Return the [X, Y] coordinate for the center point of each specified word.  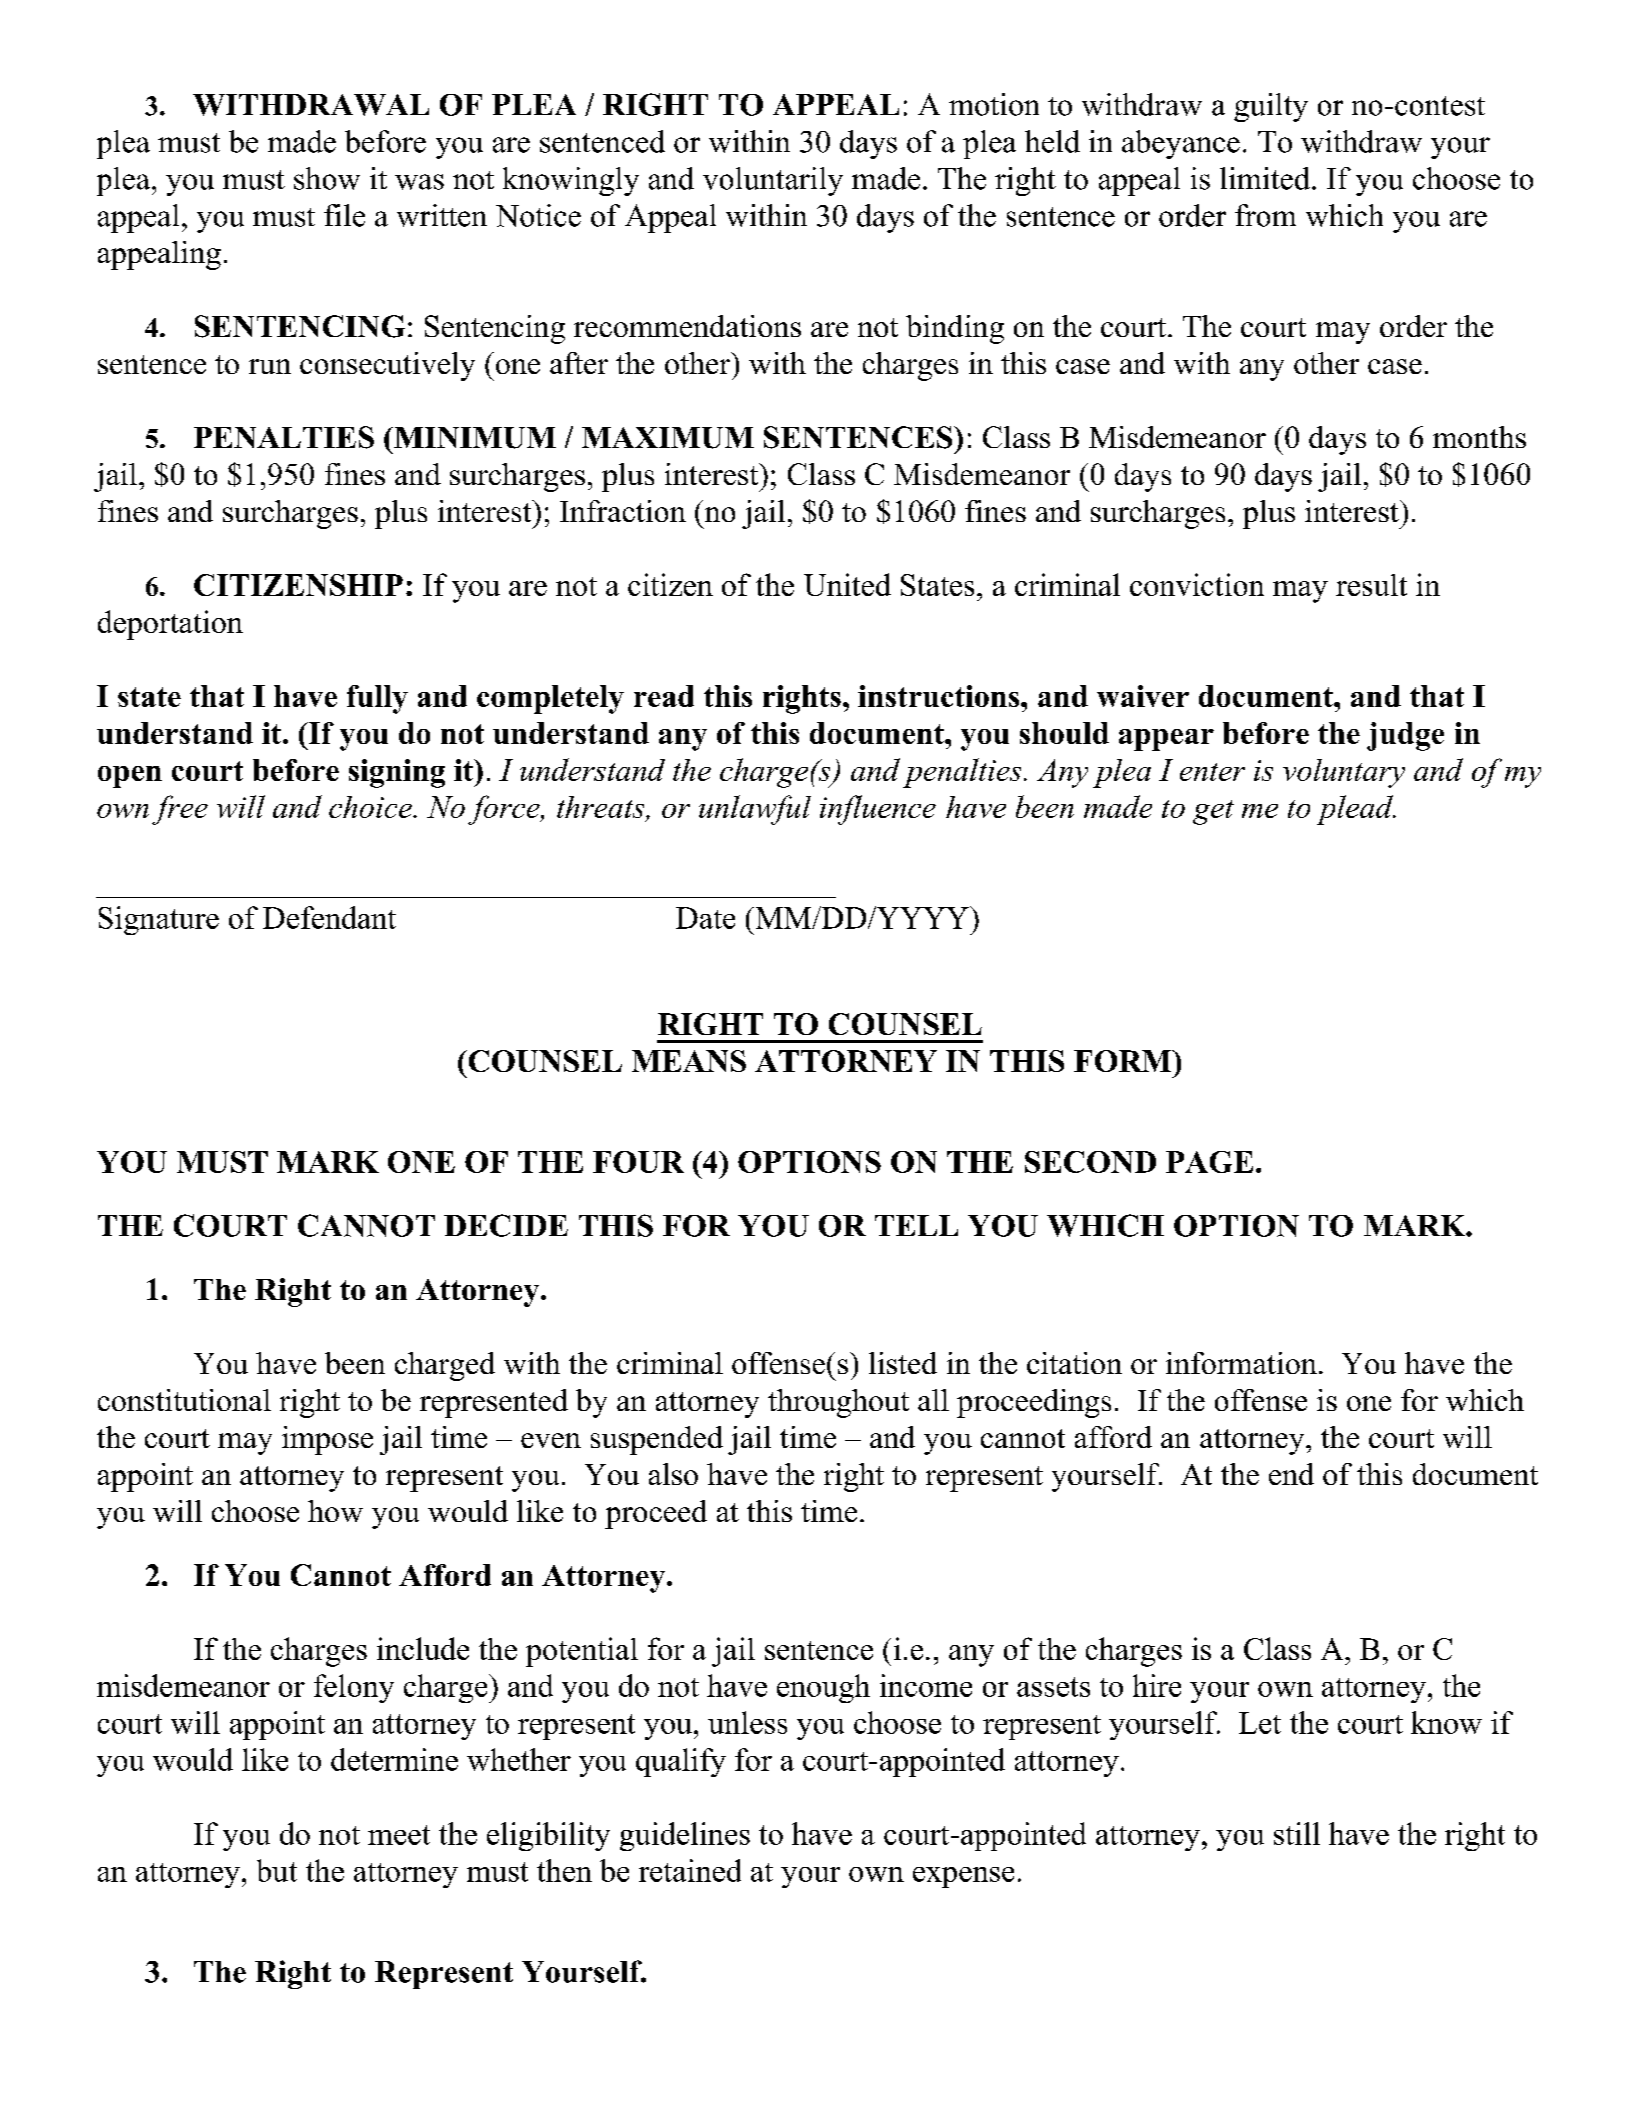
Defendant [329, 917]
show [327, 178]
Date [705, 918]
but [277, 1870]
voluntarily [773, 181]
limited [1265, 178]
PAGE [1209, 1162]
